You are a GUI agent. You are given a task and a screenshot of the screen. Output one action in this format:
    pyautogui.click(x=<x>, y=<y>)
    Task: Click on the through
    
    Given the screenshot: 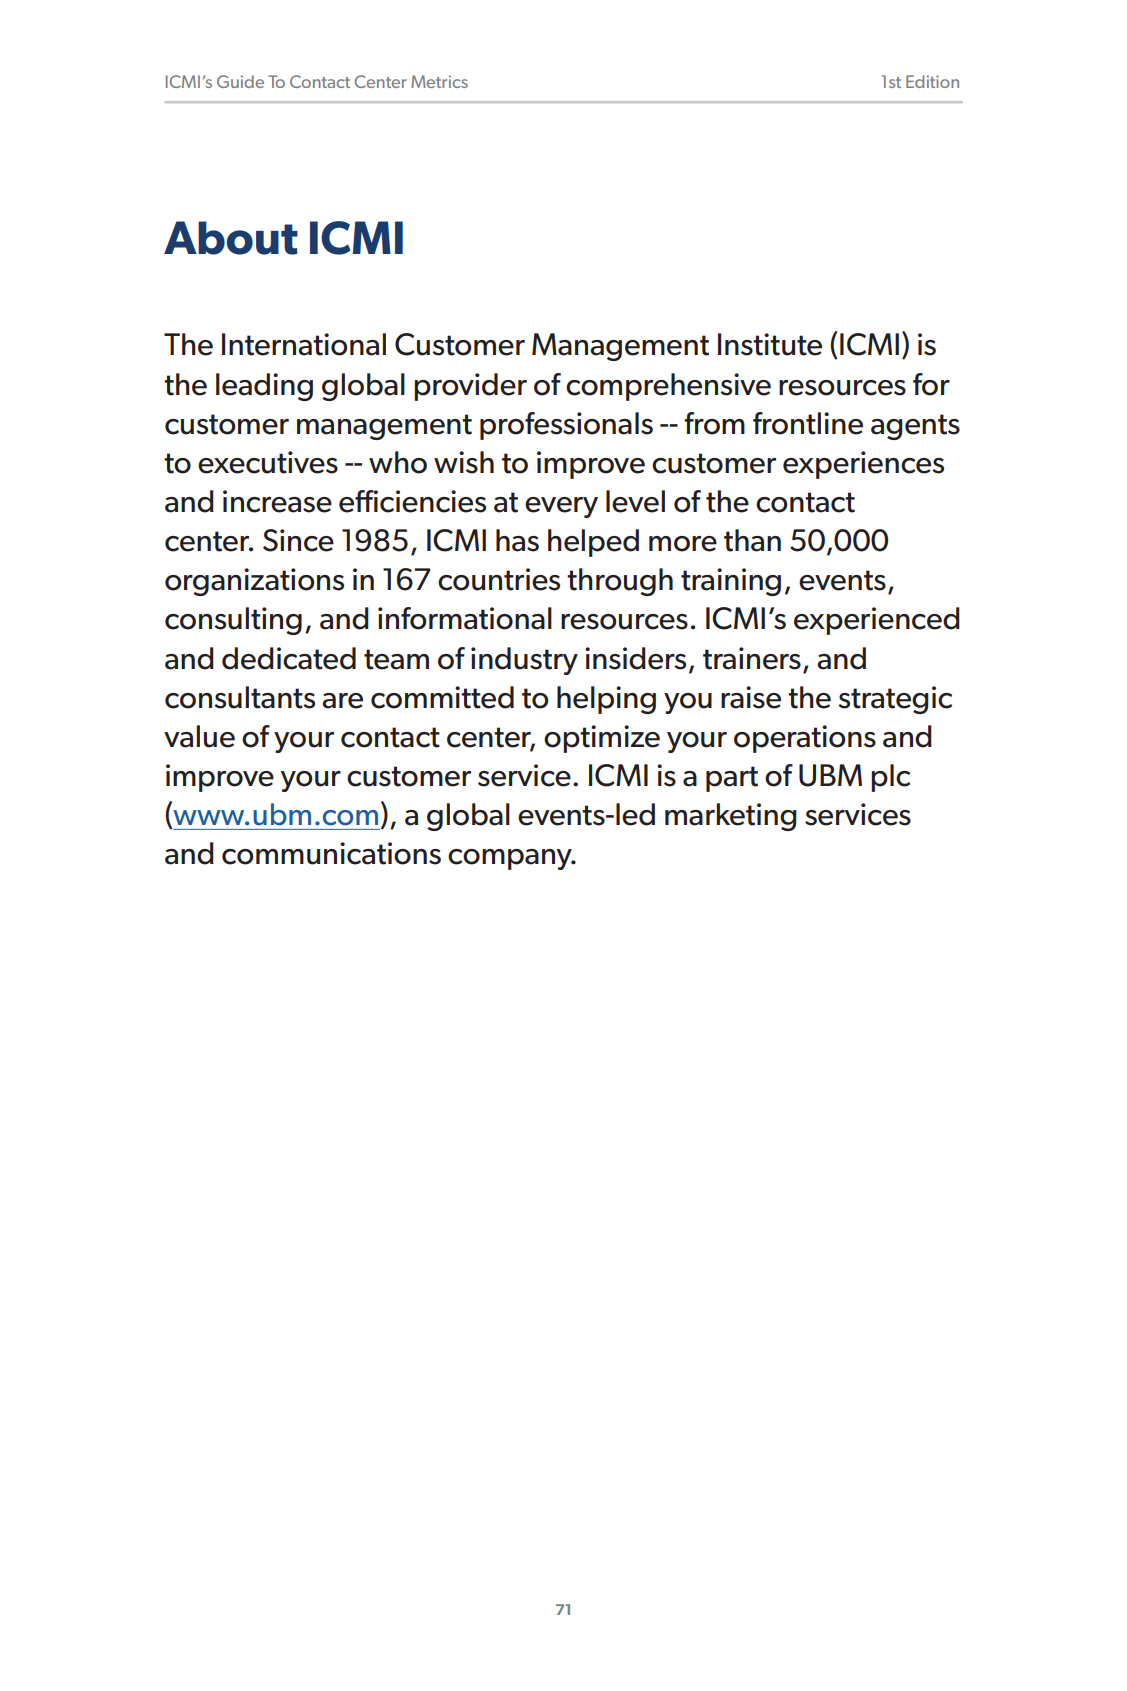 What is the action you would take?
    pyautogui.click(x=620, y=582)
